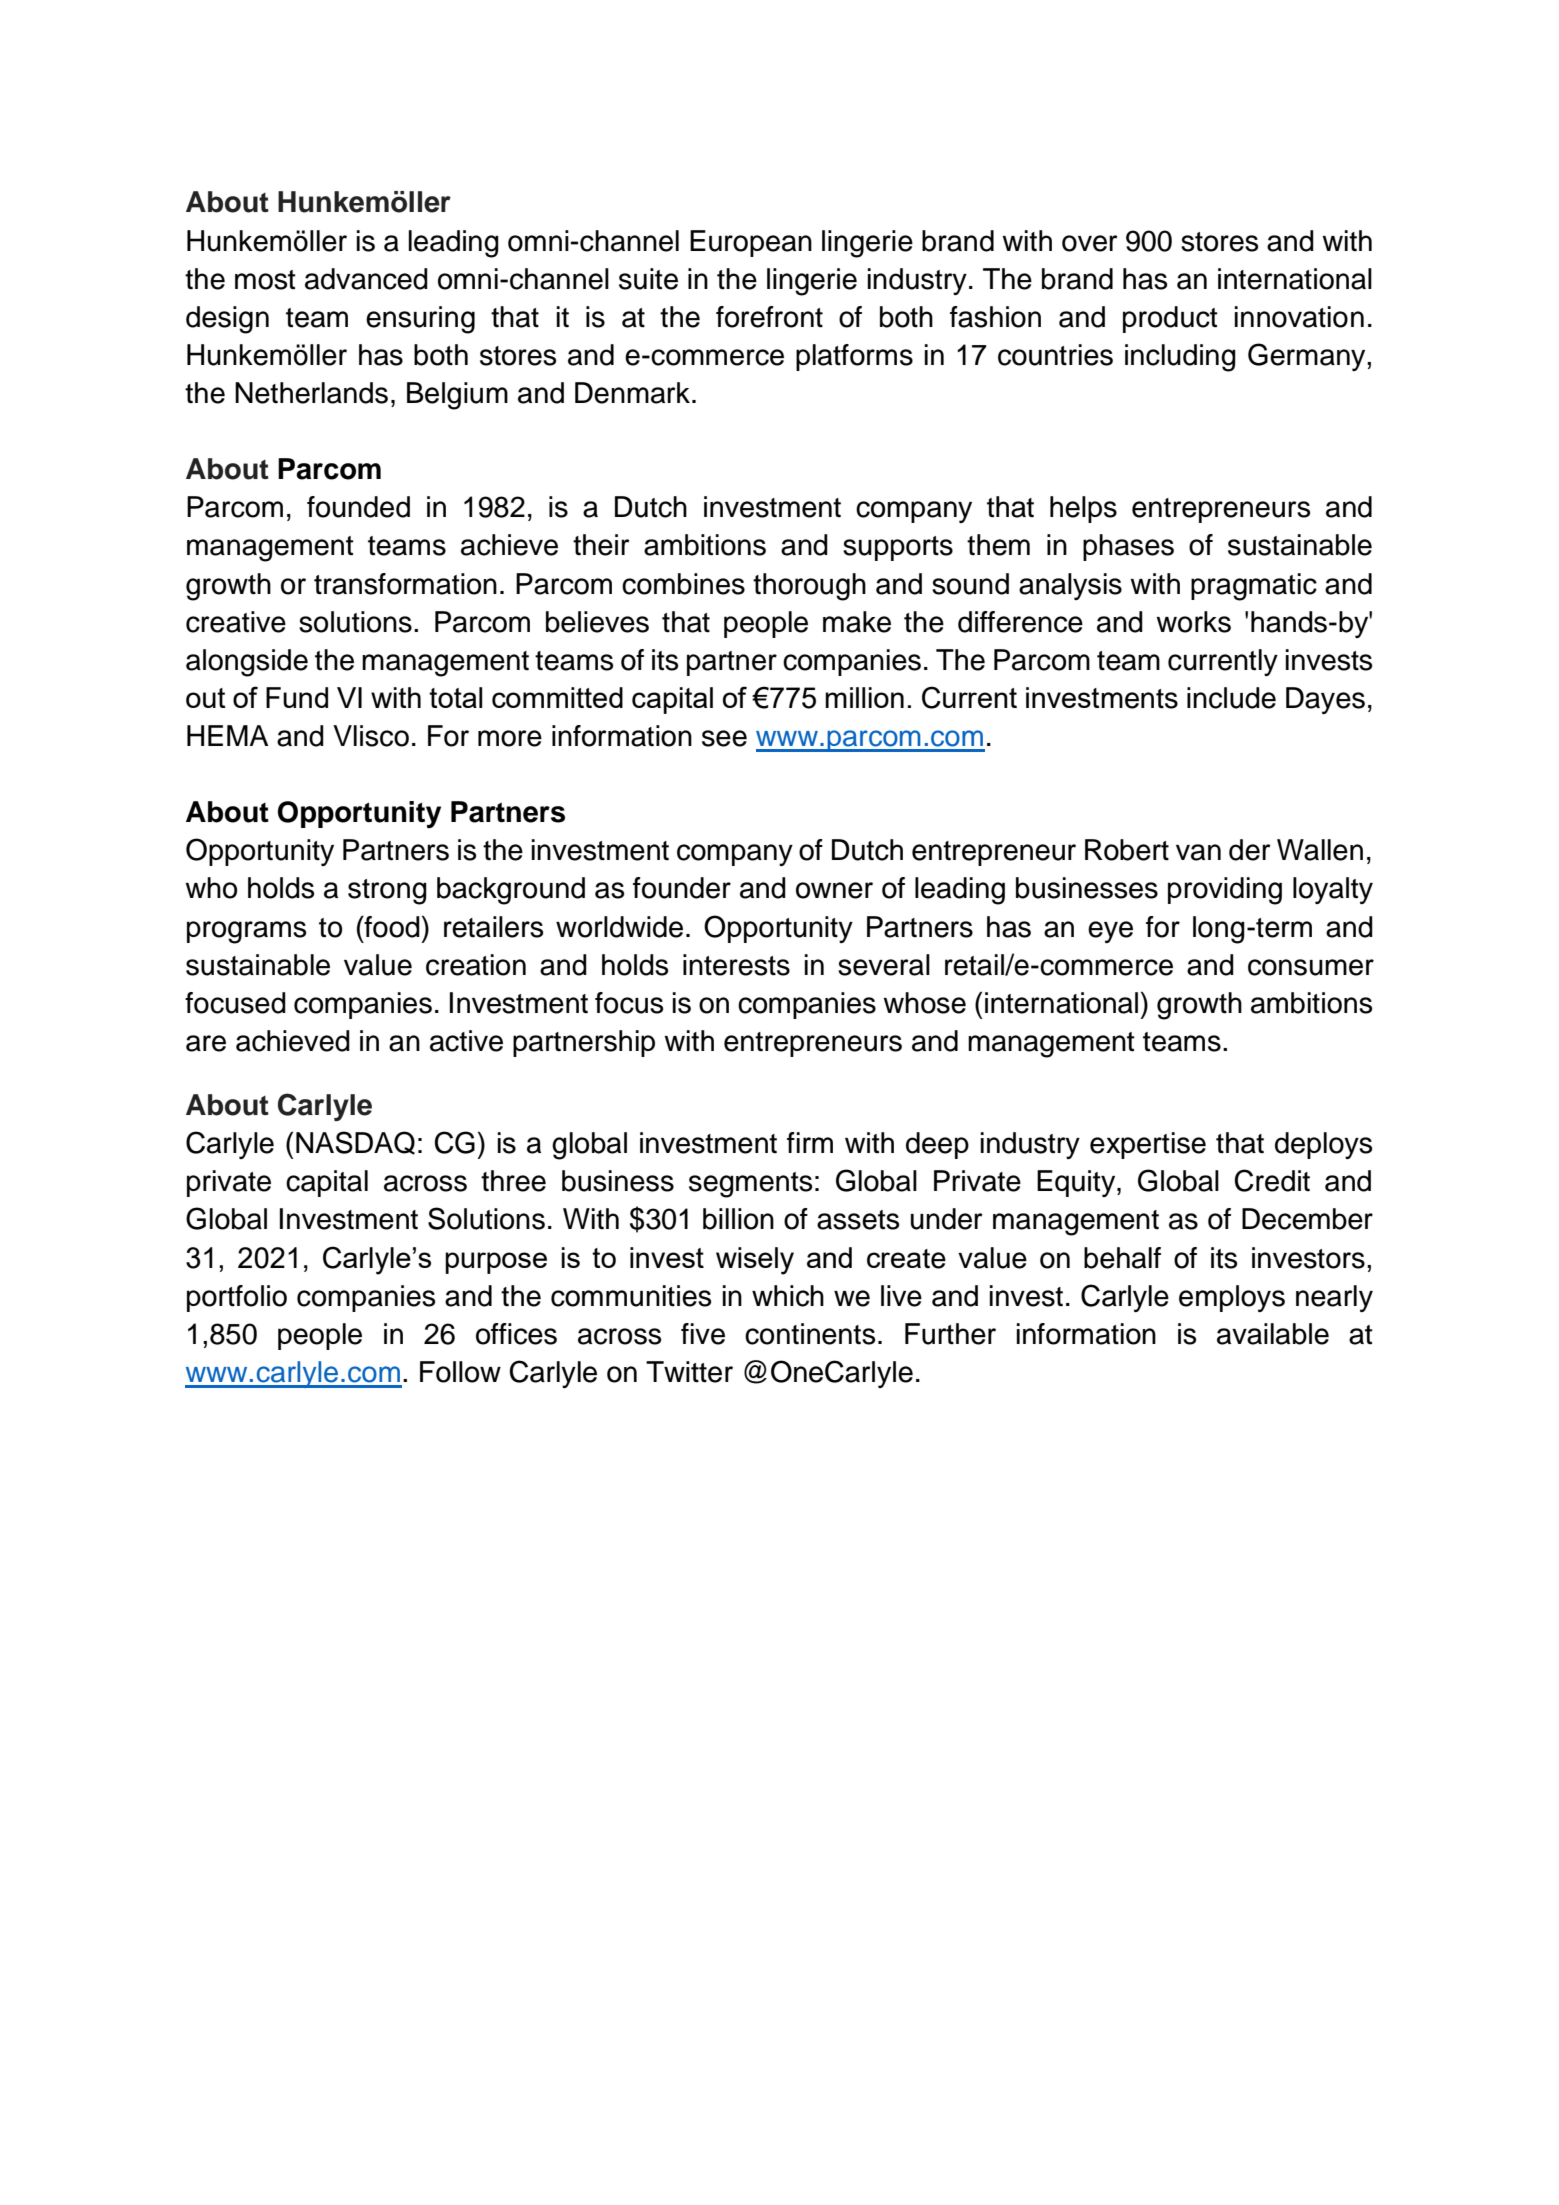 This screenshot has height=2205, width=1559. Describe the element at coordinates (810, 1142) in the screenshot. I see `firm` at that location.
